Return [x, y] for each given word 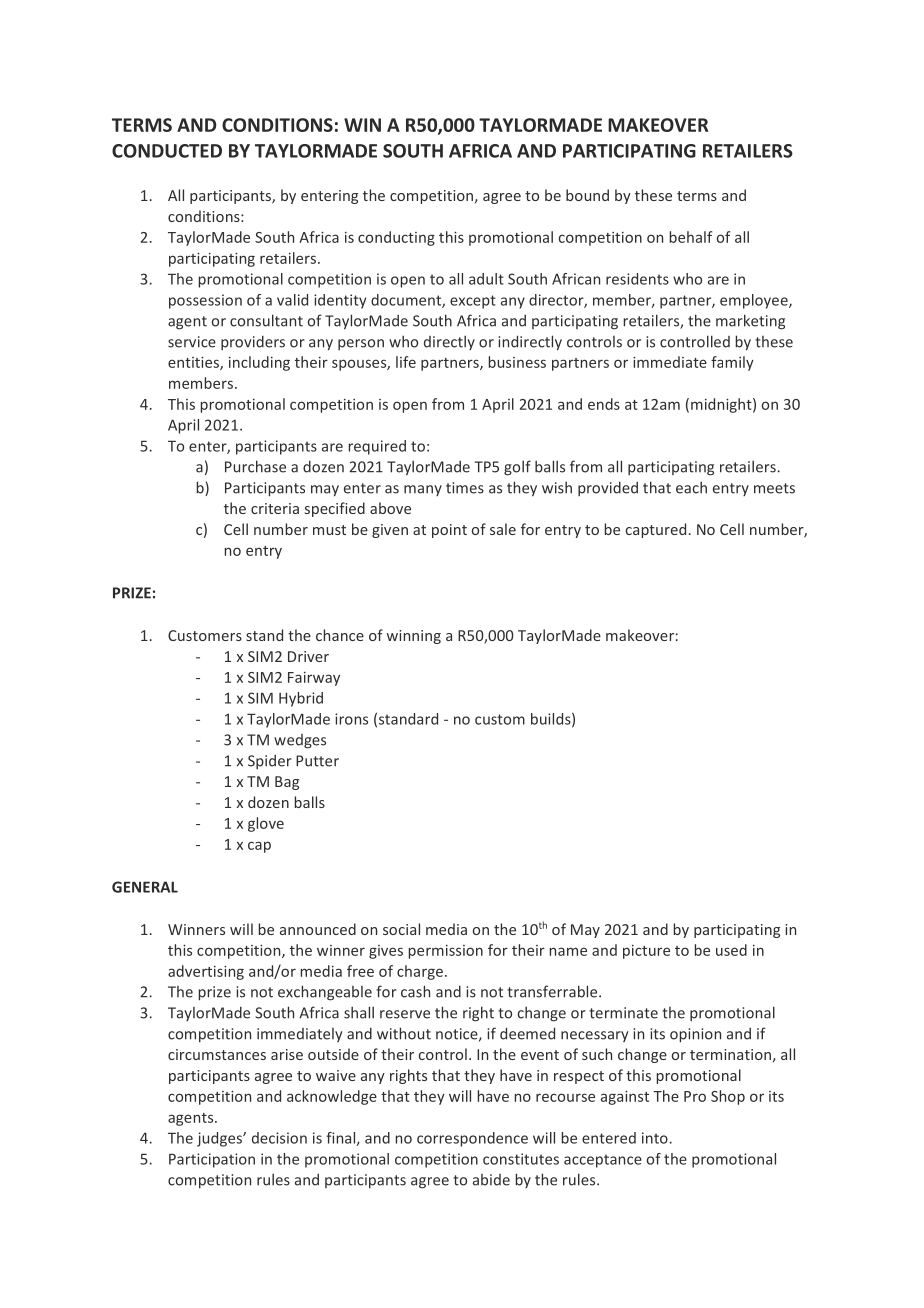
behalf [690, 237]
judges [220, 1139]
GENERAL [145, 887]
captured [656, 530]
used [731, 950]
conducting [396, 238]
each [691, 487]
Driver [308, 656]
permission [445, 952]
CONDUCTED [167, 151]
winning [414, 637]
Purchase [255, 466]
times [465, 488]
